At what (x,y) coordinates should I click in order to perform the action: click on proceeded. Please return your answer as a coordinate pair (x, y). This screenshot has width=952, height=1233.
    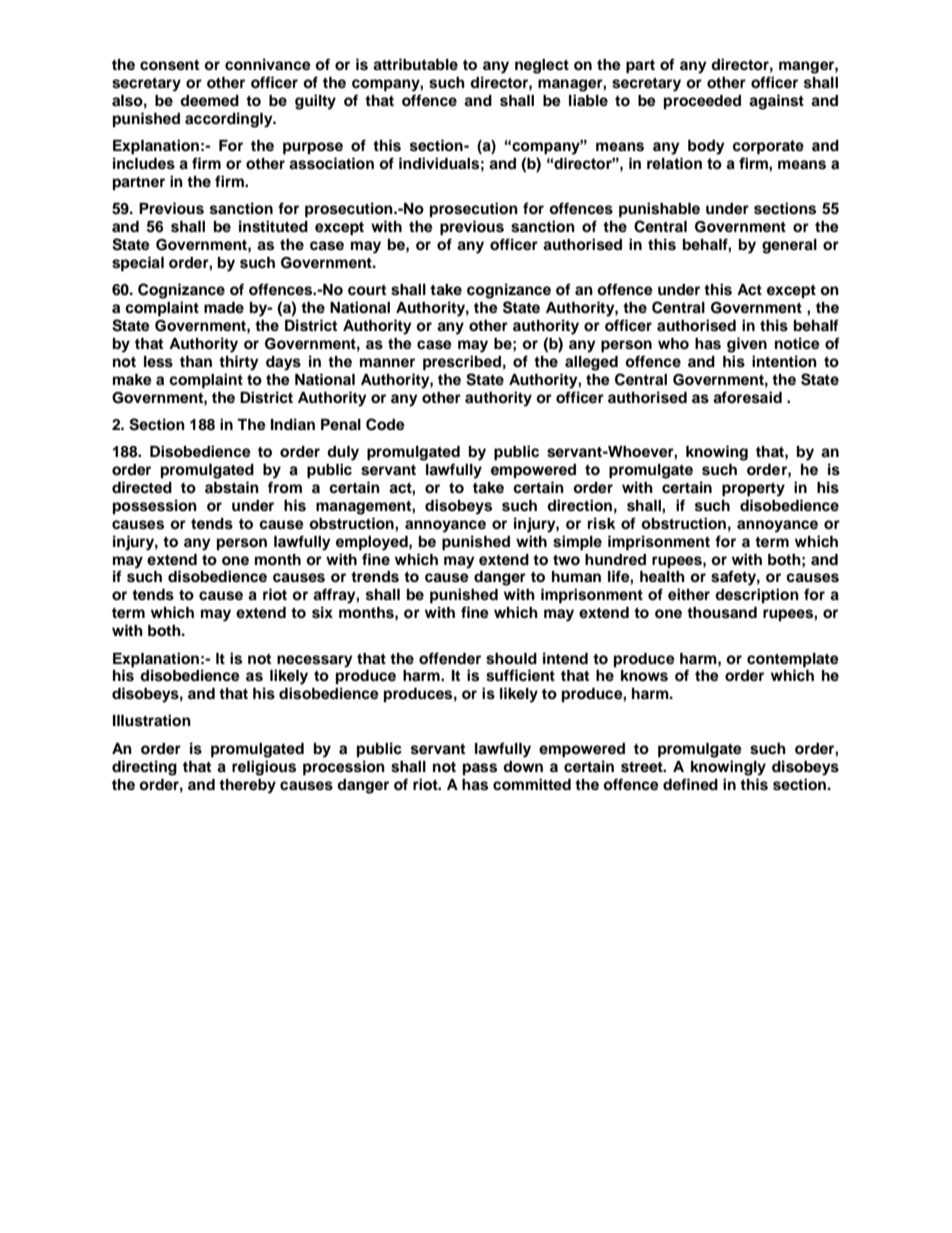
    Looking at the image, I should click on (702, 102).
